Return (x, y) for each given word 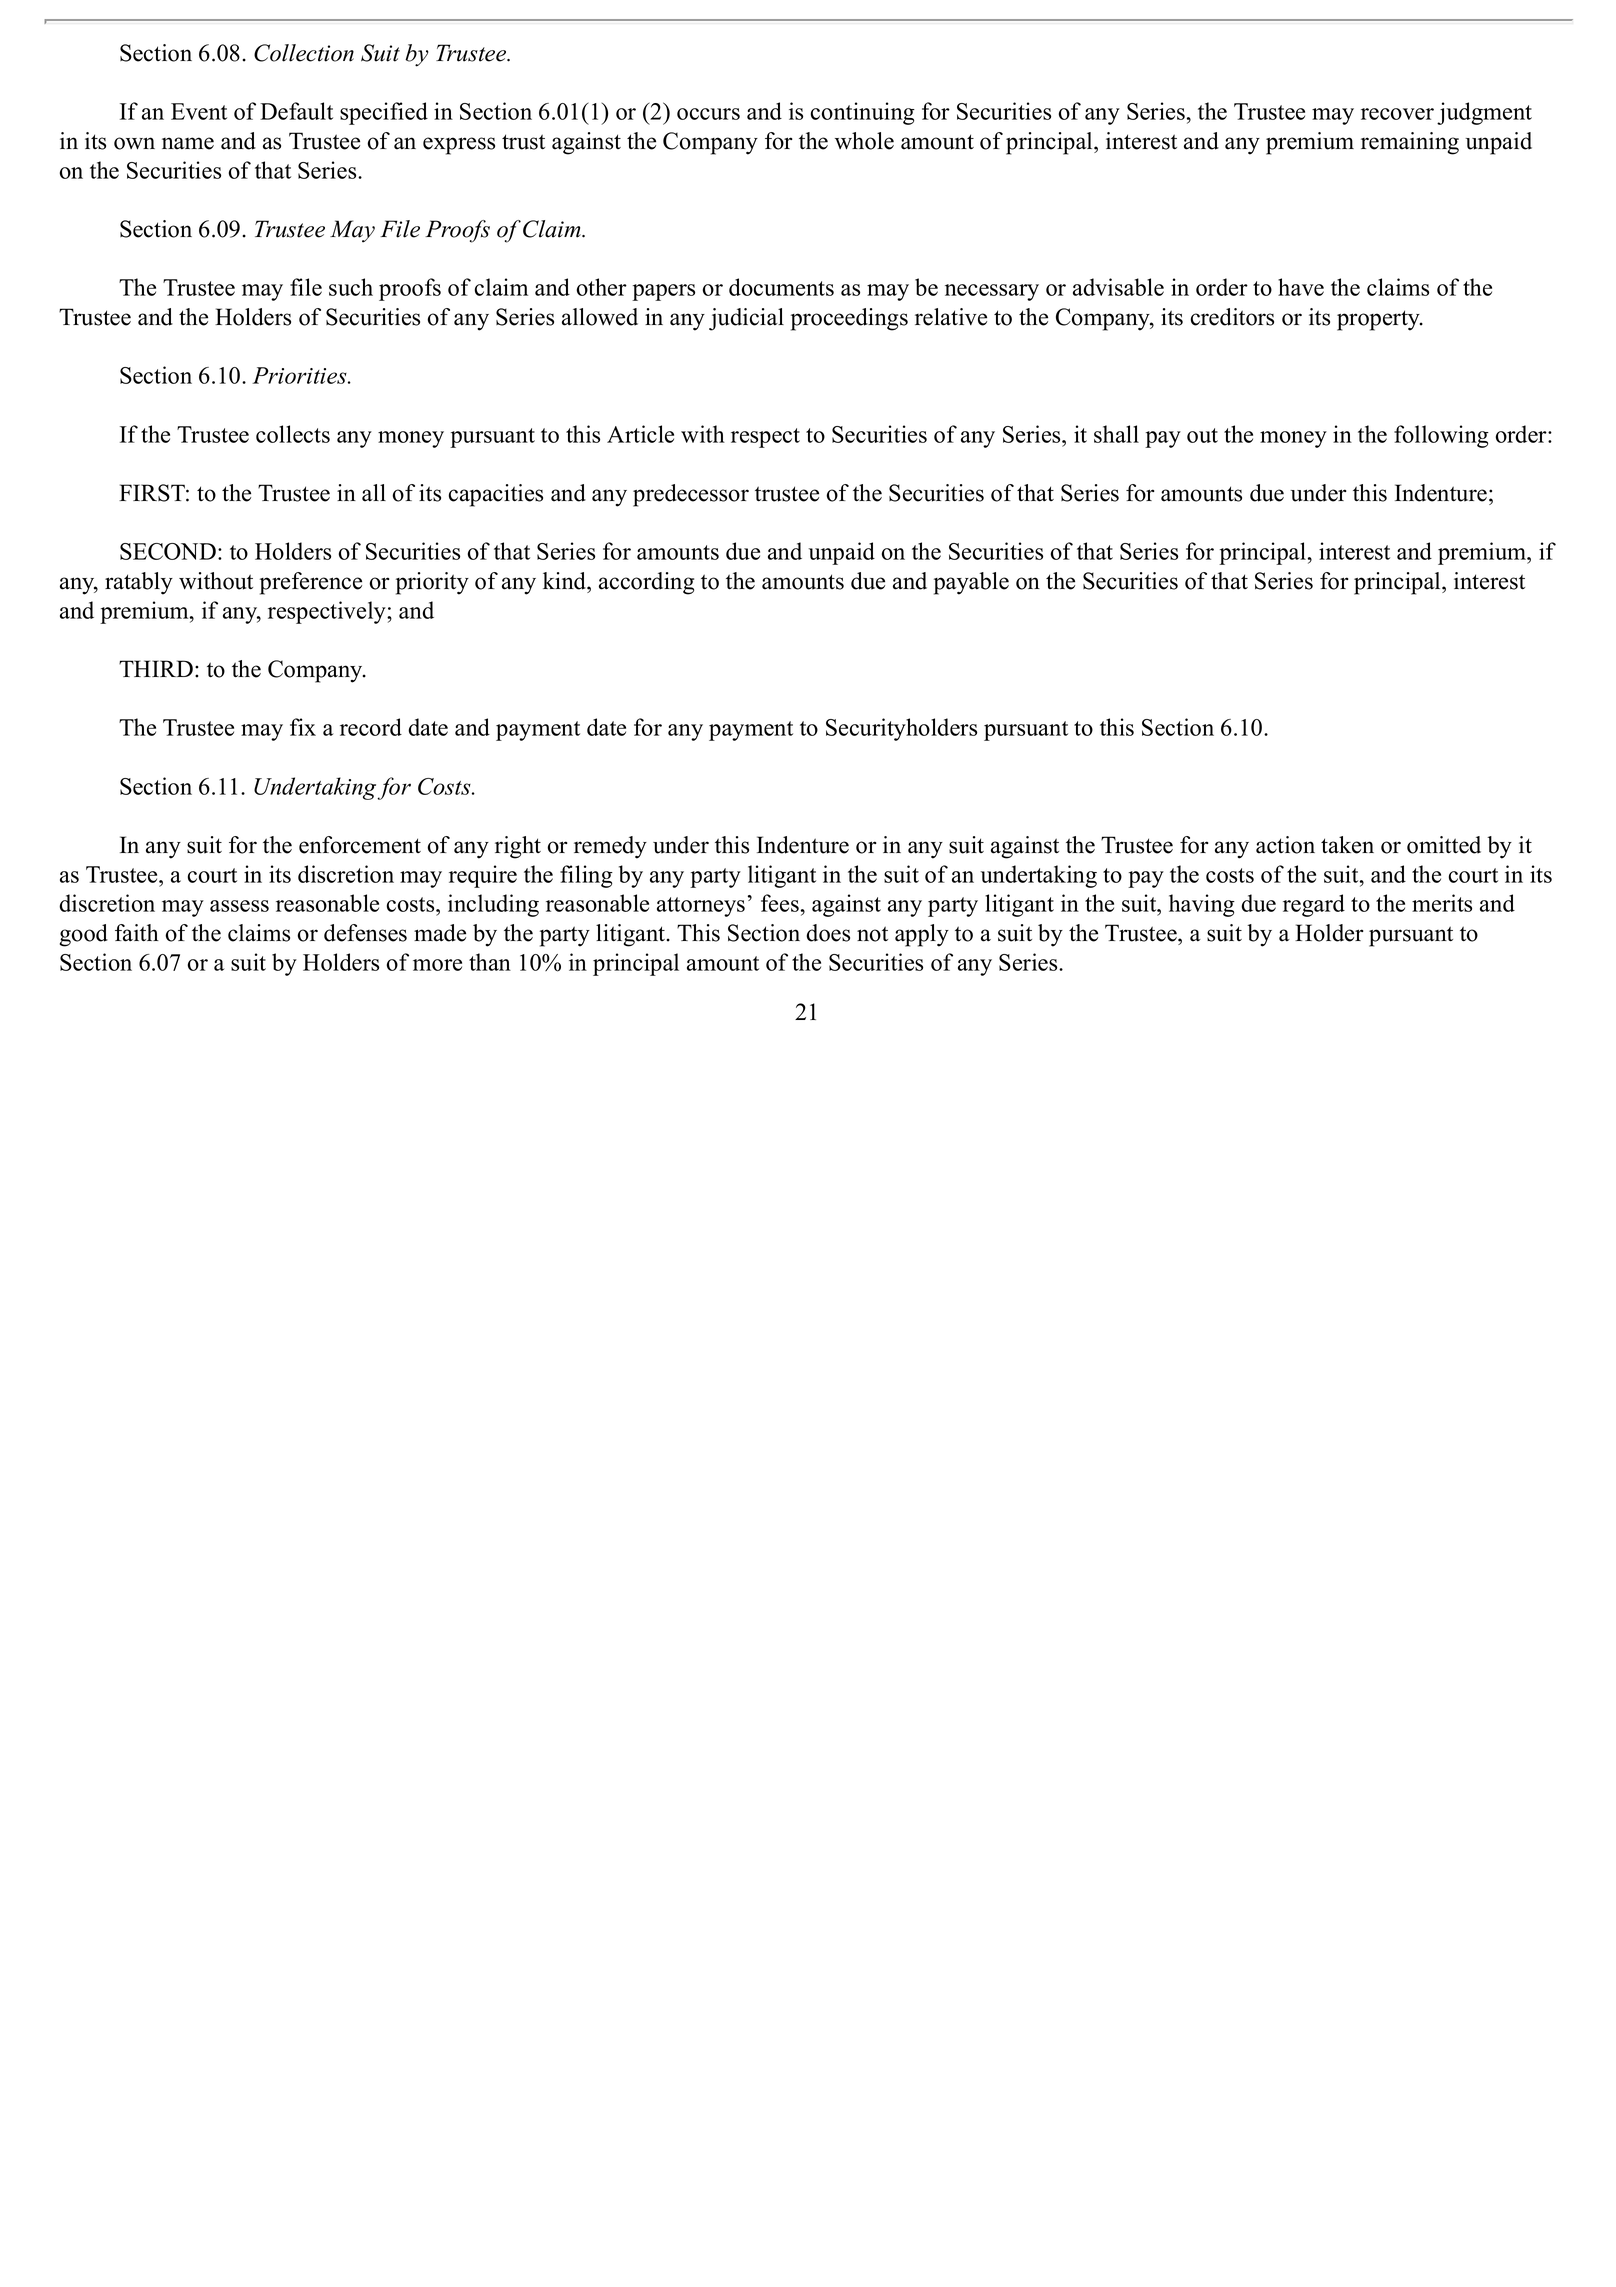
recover (1397, 114)
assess (239, 906)
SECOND (168, 551)
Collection (304, 53)
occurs (708, 114)
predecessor (691, 495)
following (1441, 436)
